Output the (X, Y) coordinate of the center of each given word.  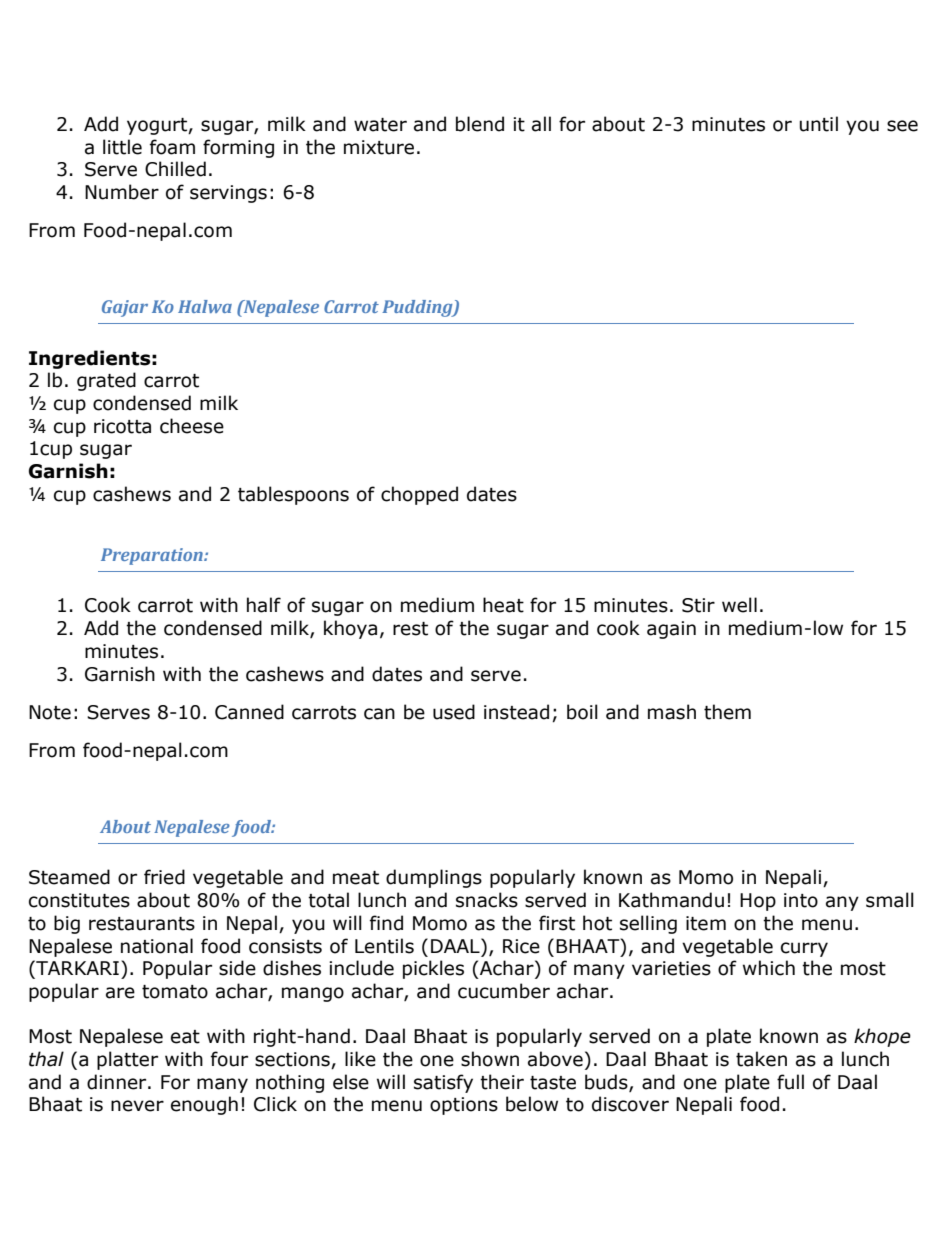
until (819, 124)
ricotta (122, 426)
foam (172, 147)
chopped (419, 495)
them (727, 712)
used (454, 712)
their (502, 1082)
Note (50, 712)
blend (480, 124)
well (739, 605)
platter (127, 1060)
